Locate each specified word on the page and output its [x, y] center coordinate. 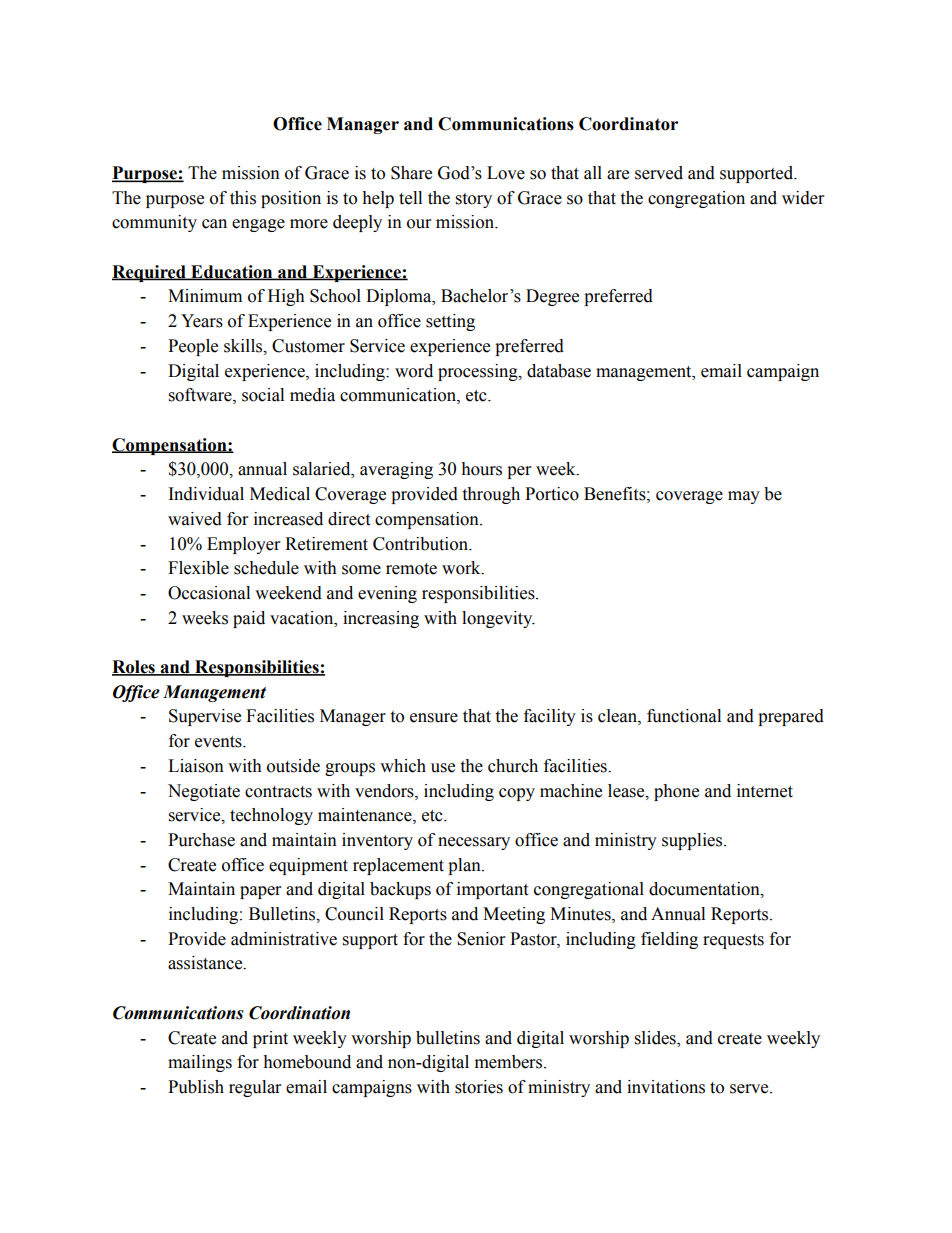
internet [765, 791]
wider [803, 198]
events [219, 742]
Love [506, 173]
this [243, 198]
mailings [200, 1063]
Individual [206, 494]
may [744, 497]
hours [481, 469]
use [443, 768]
